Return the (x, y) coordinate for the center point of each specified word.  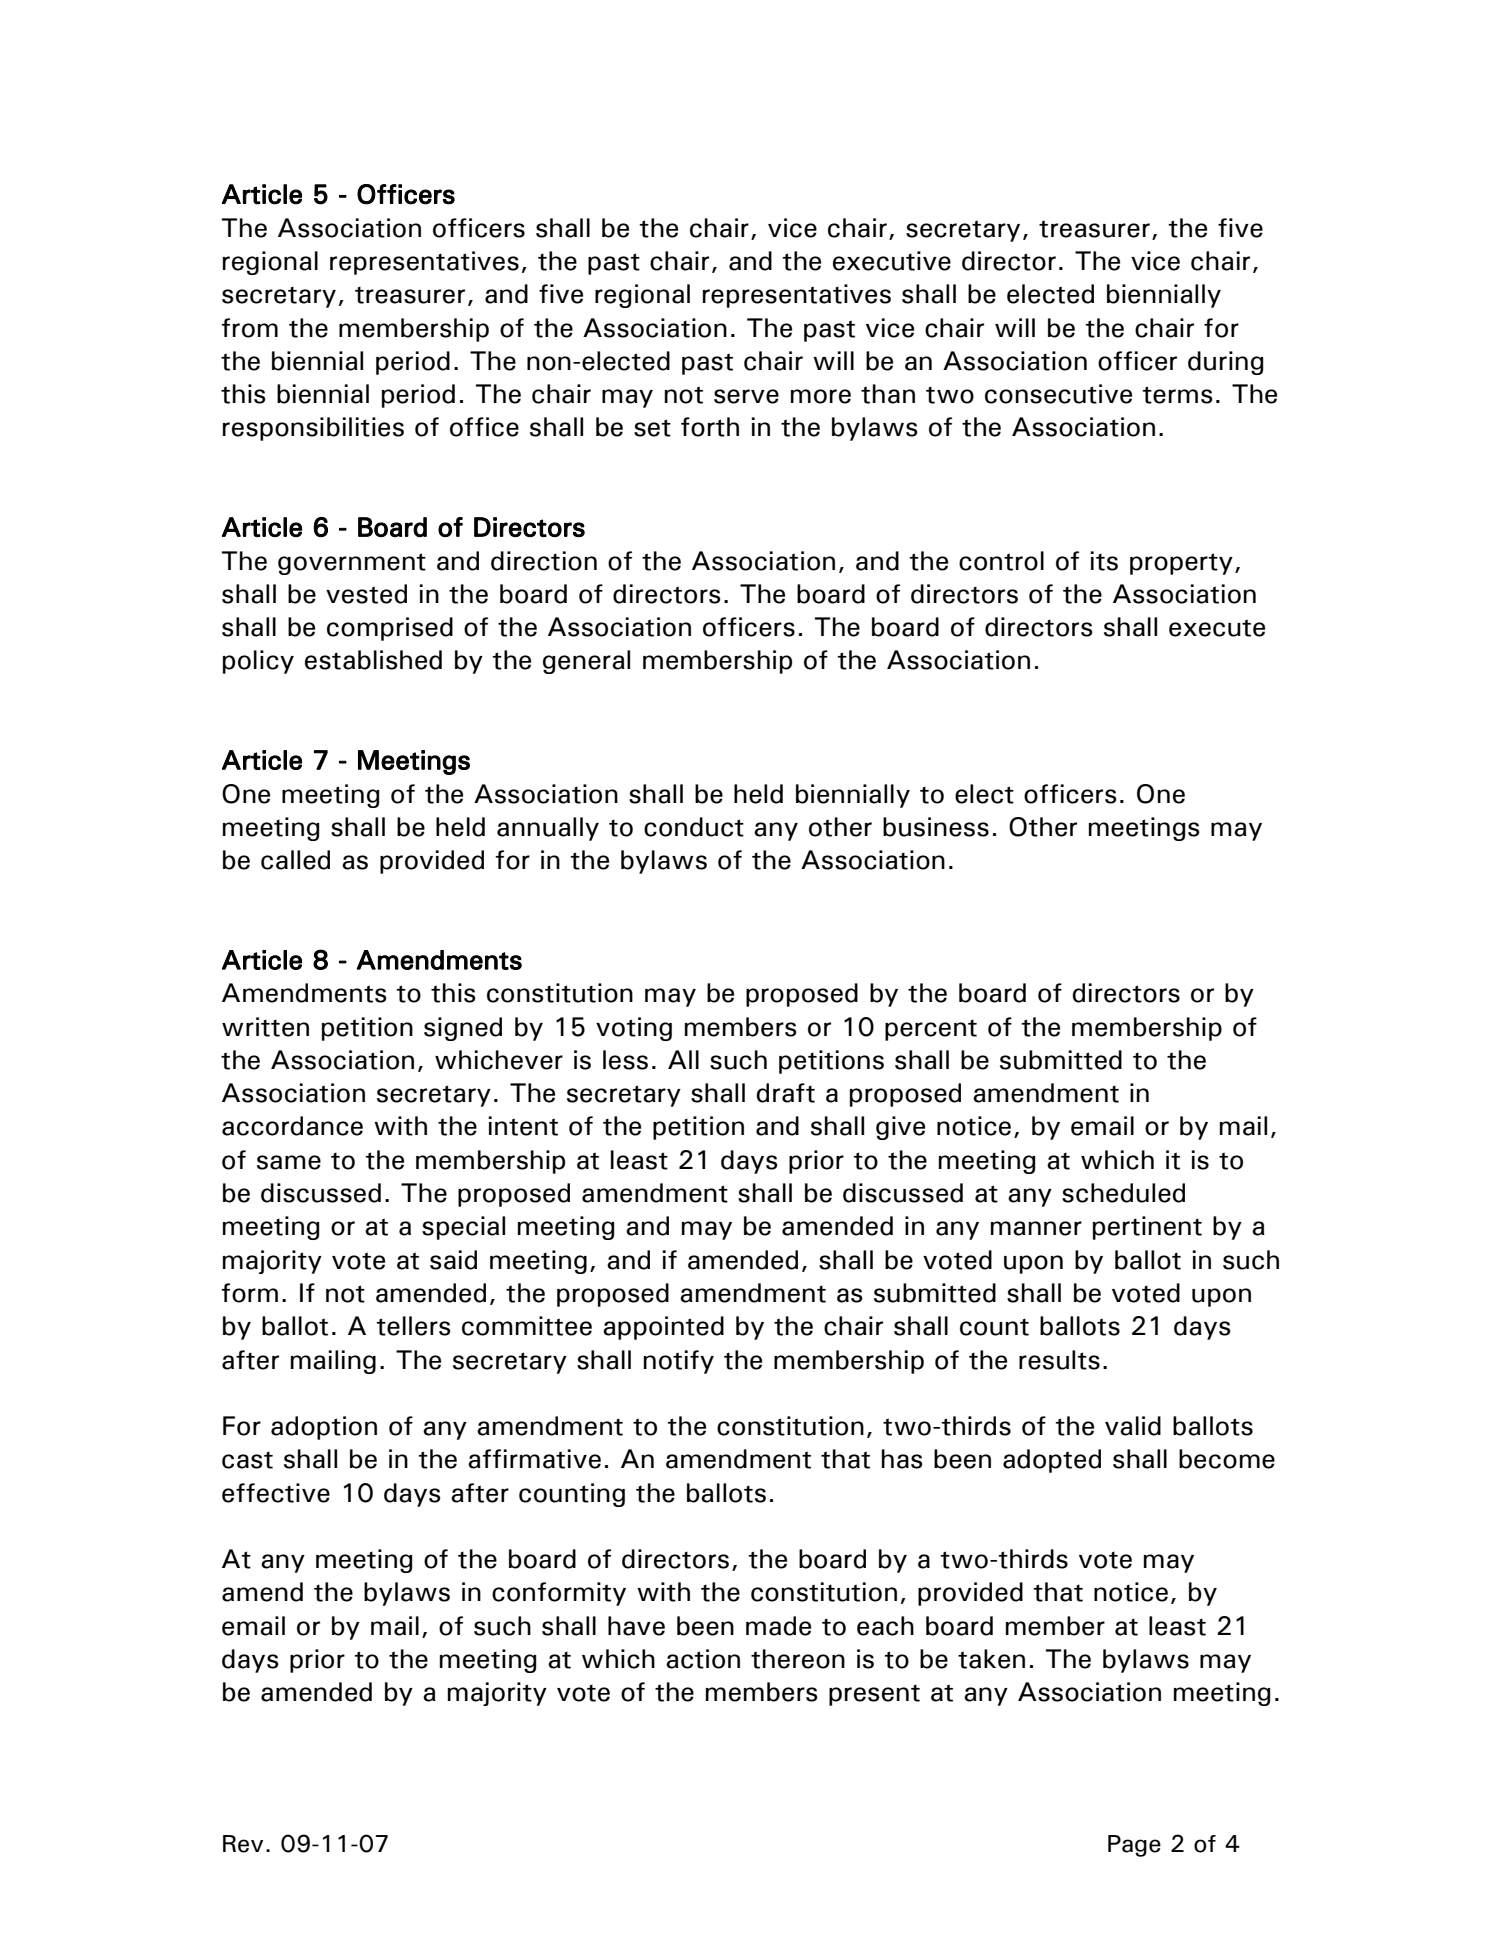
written (265, 1027)
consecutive (1058, 394)
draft (785, 1093)
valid (1133, 1426)
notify (679, 1362)
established (373, 660)
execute (1217, 628)
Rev (243, 1844)
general (586, 662)
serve (746, 396)
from (250, 328)
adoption (324, 1428)
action (703, 1659)
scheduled (1123, 1193)
